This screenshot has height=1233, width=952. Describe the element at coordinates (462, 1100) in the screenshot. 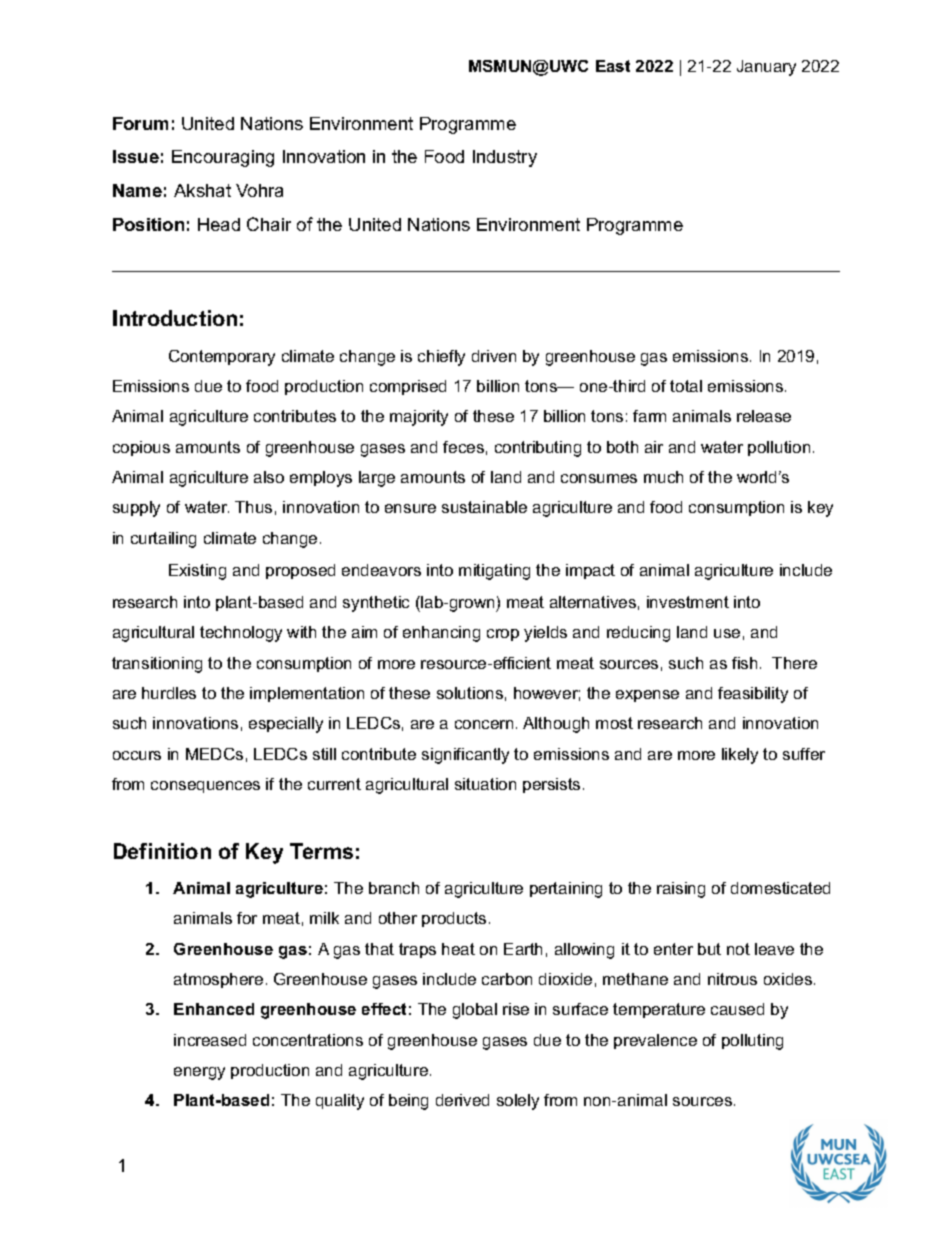

I see `derived` at that location.
